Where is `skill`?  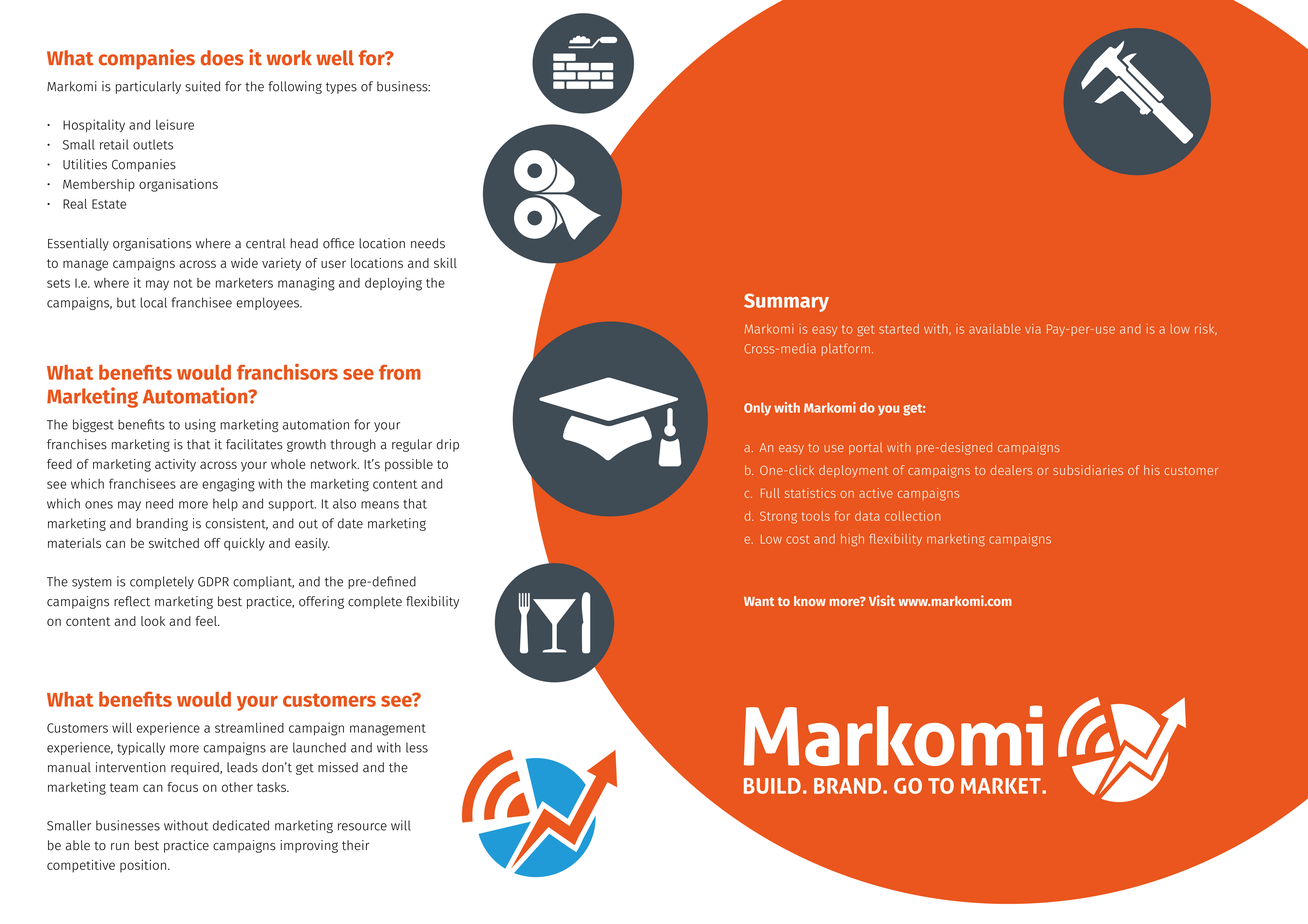
skill is located at coordinates (445, 263).
